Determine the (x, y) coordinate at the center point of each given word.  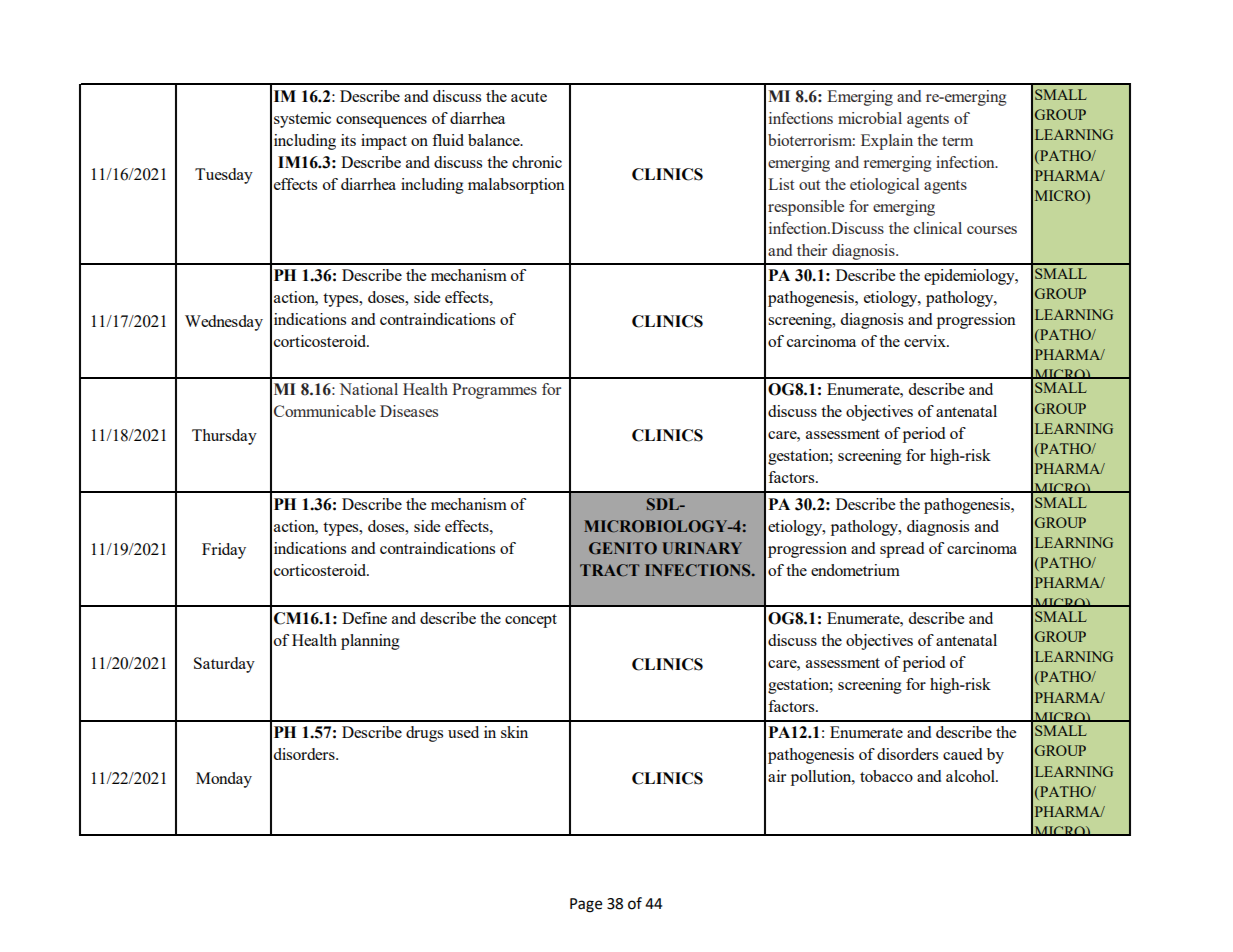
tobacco (886, 776)
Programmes (494, 391)
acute (529, 97)
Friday (224, 551)
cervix (926, 341)
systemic (302, 120)
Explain (887, 142)
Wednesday (224, 323)
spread (902, 550)
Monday (224, 780)
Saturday (224, 665)
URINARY (702, 548)
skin (514, 732)
